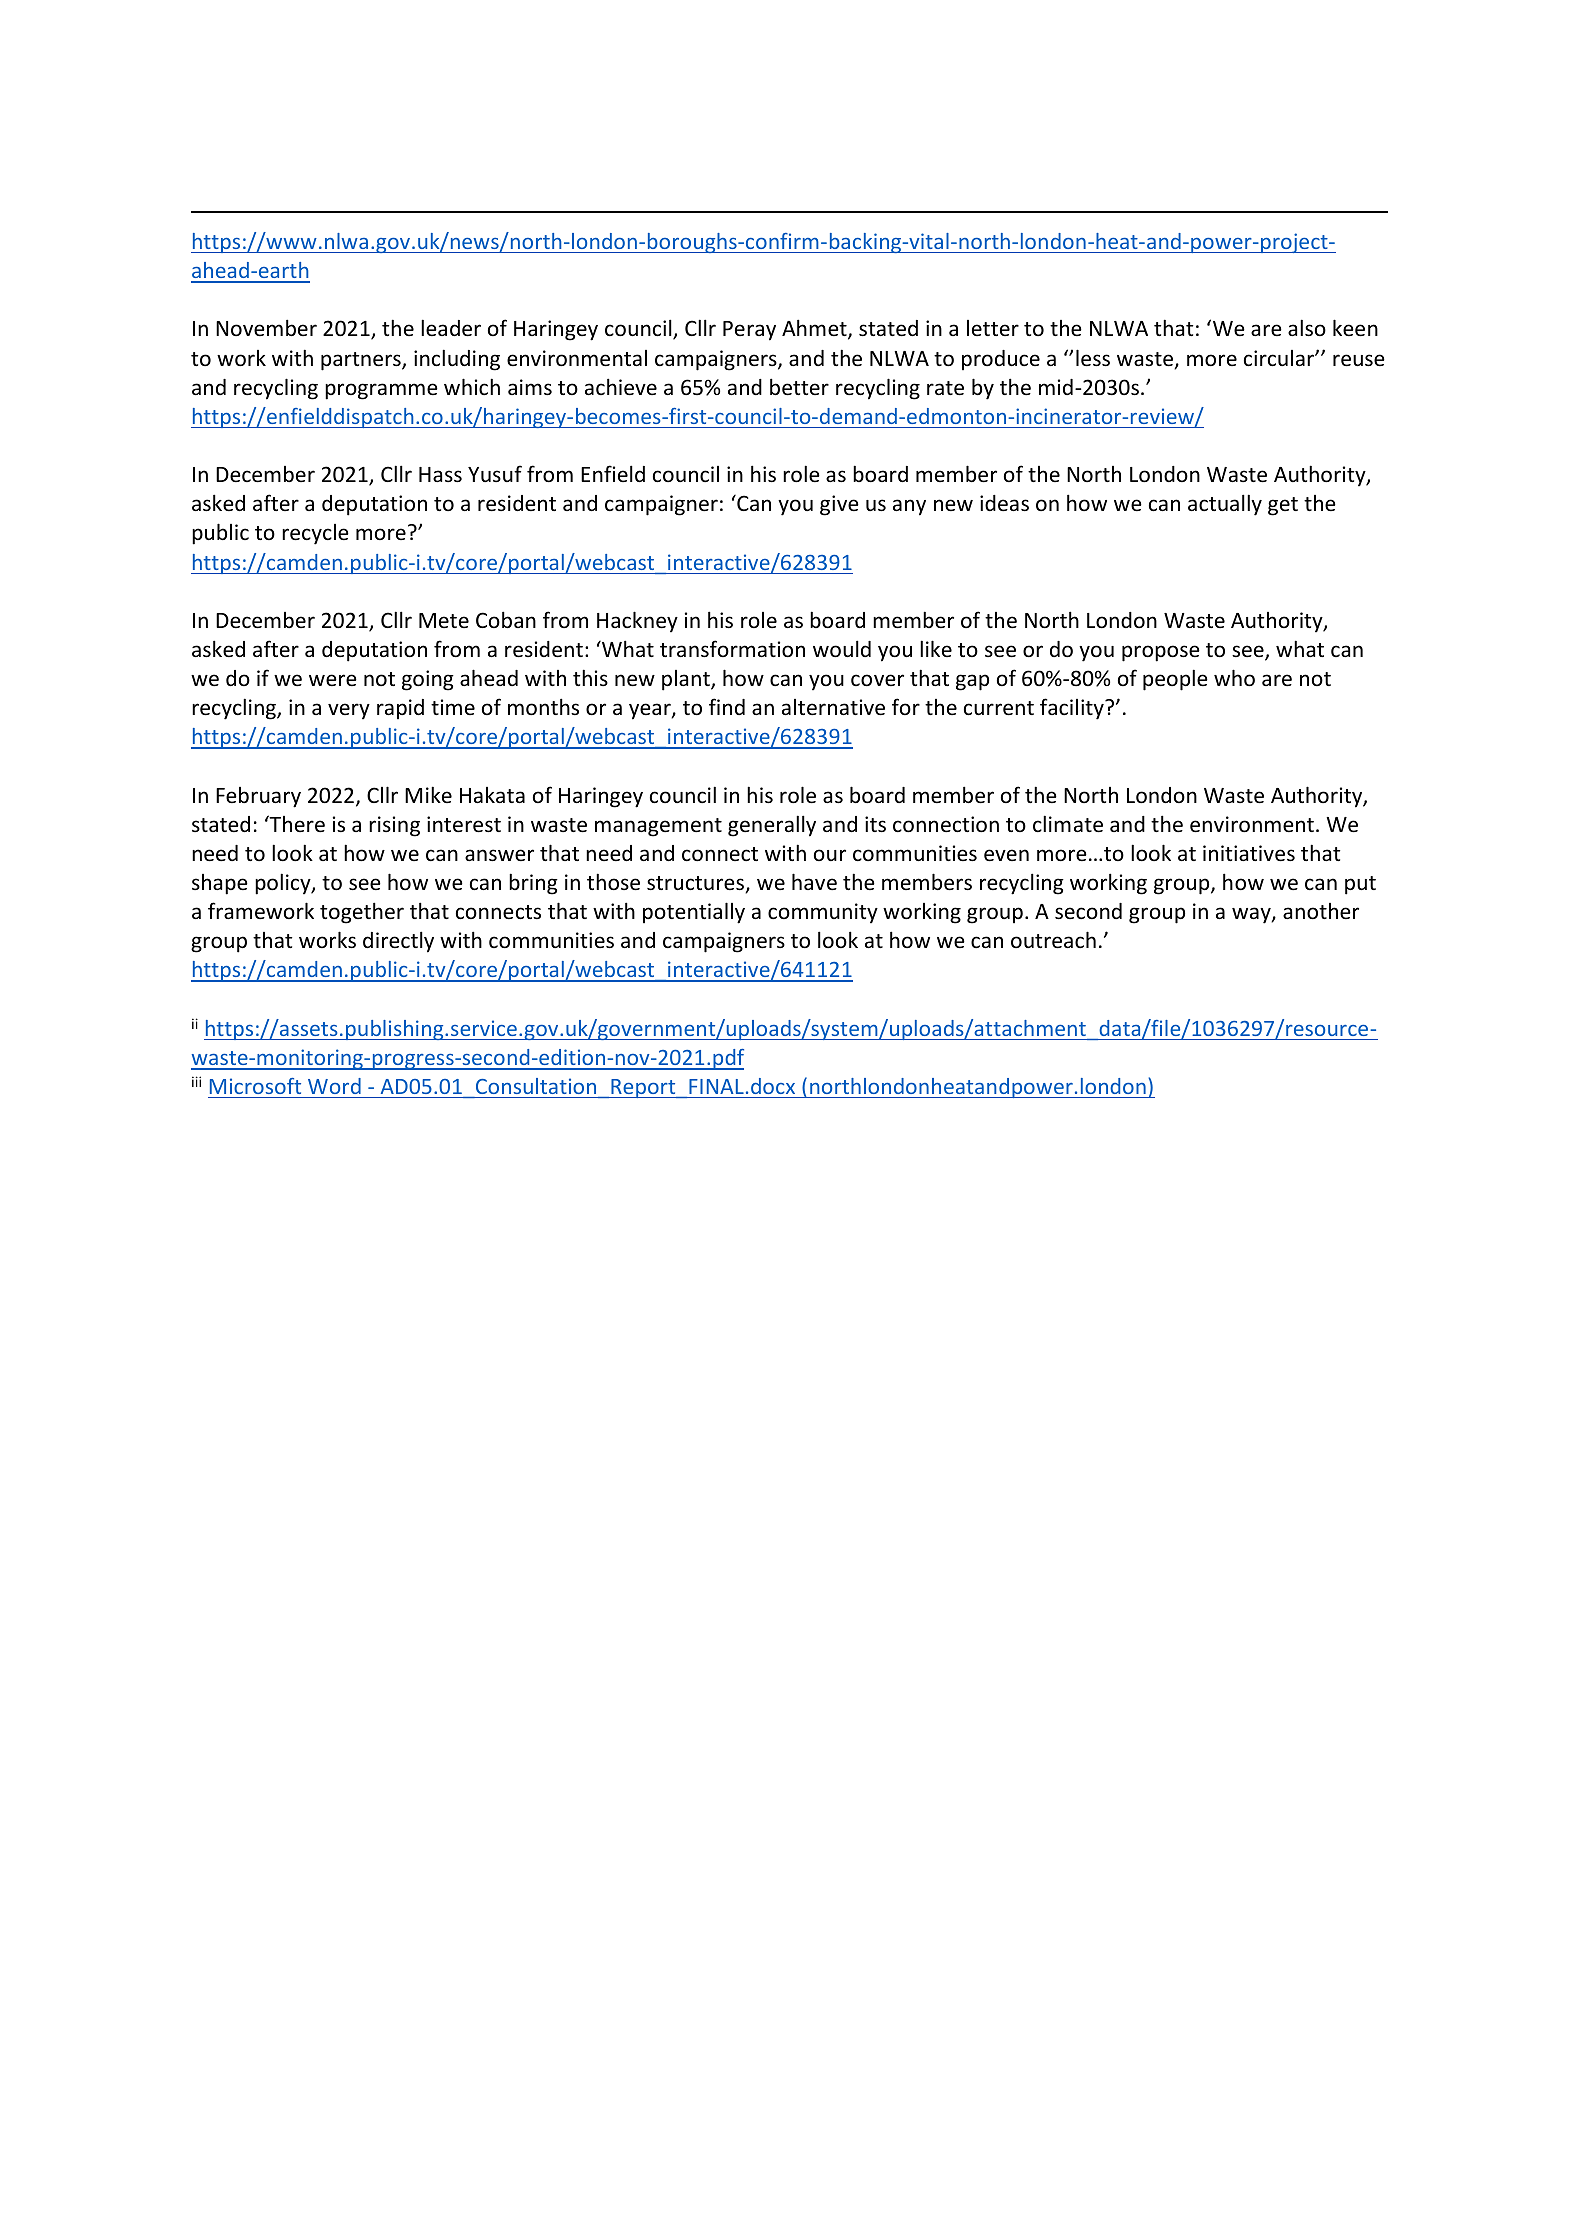 The width and height of the screenshot is (1579, 2233). What do you see at coordinates (362, 361) in the screenshot?
I see `partners` at bounding box center [362, 361].
